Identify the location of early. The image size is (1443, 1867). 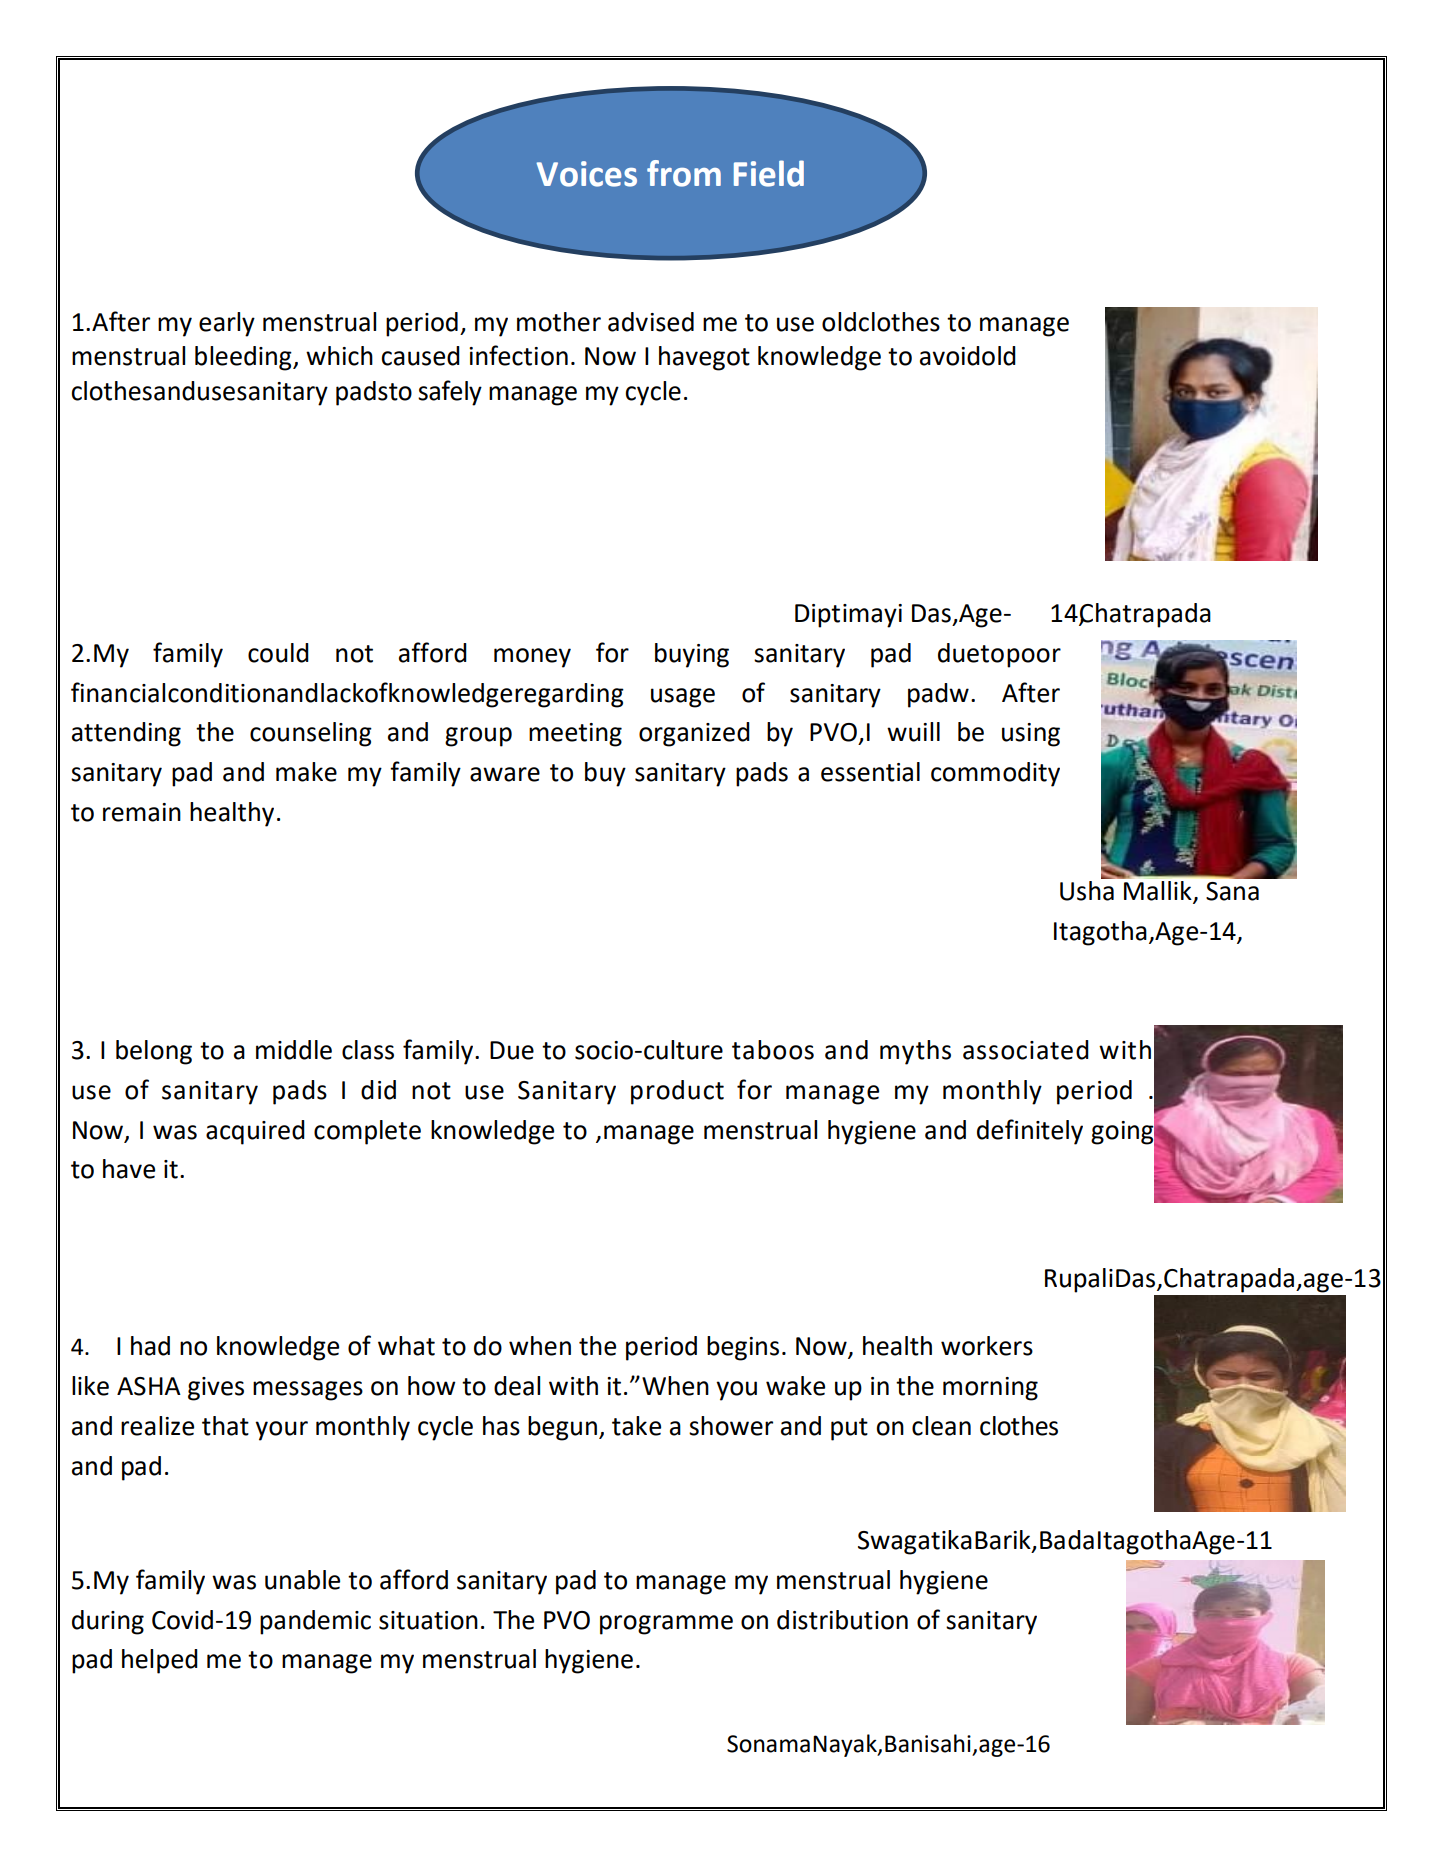
(227, 324).
